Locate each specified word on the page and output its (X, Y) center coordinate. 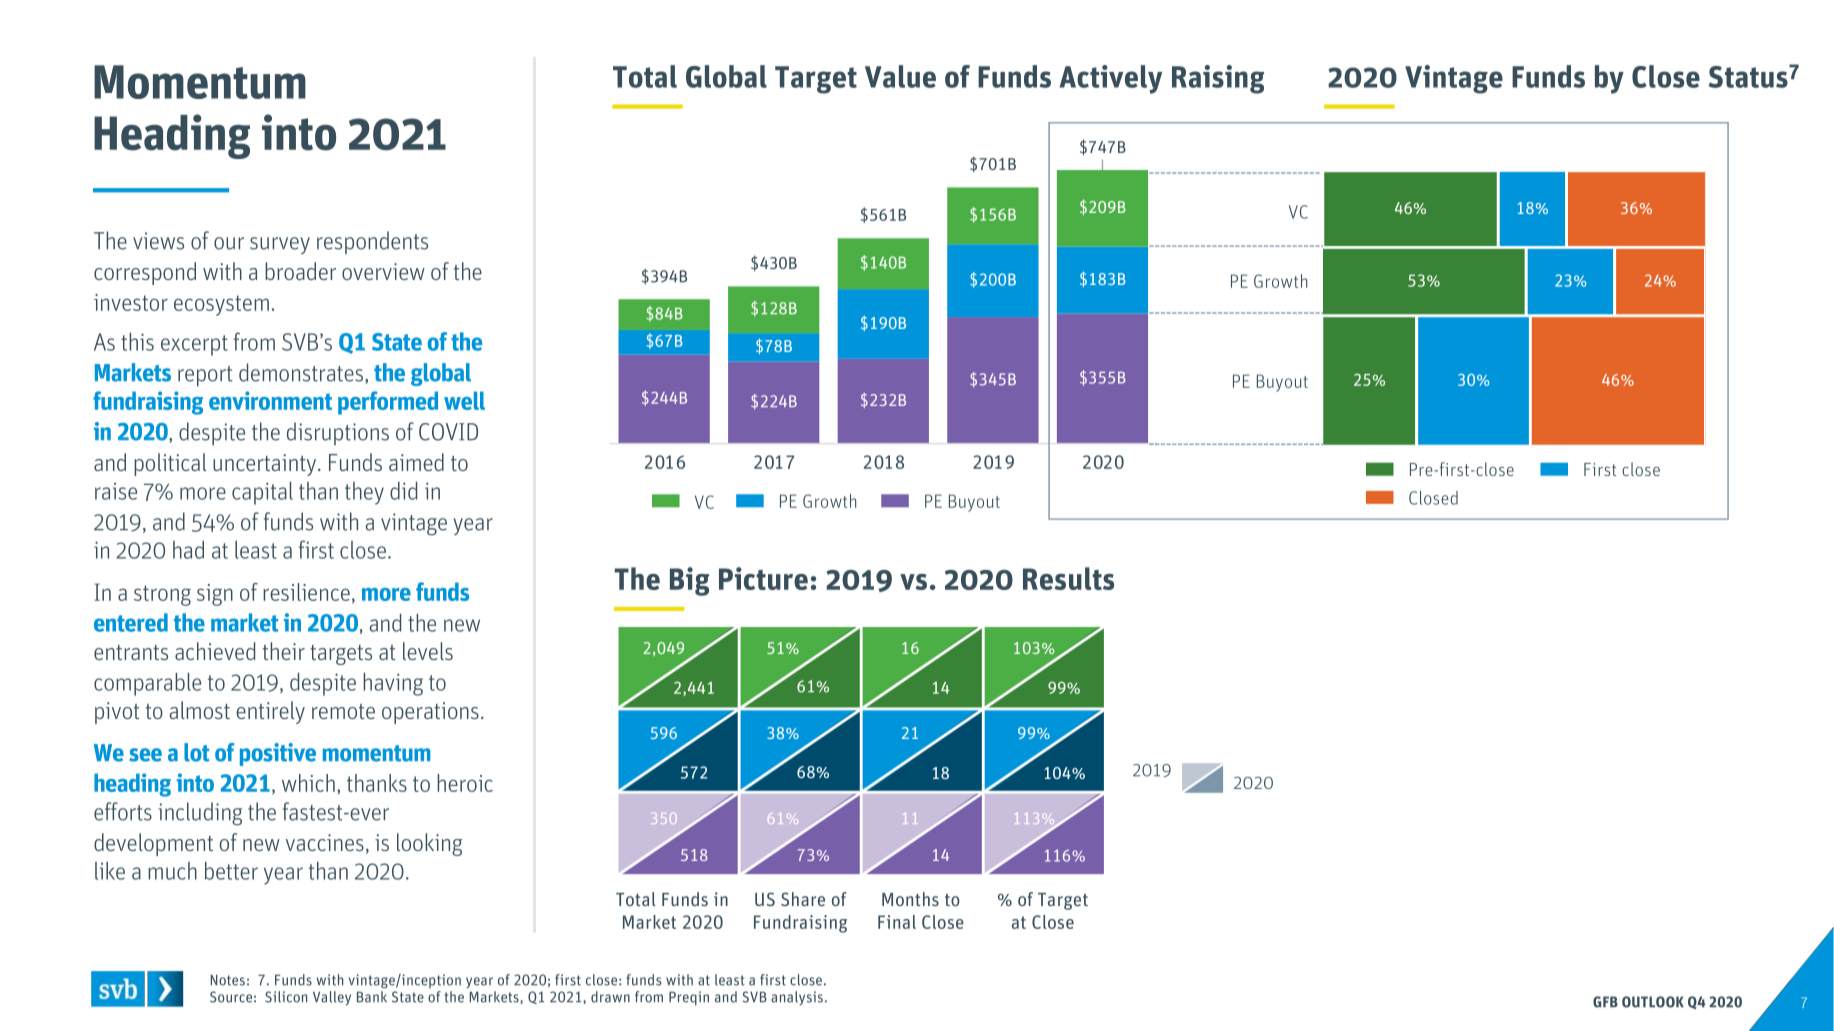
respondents (372, 242)
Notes (228, 980)
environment (270, 400)
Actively (1111, 79)
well (464, 400)
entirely (270, 712)
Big (689, 581)
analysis (797, 998)
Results (1068, 578)
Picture (763, 578)
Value (900, 76)
